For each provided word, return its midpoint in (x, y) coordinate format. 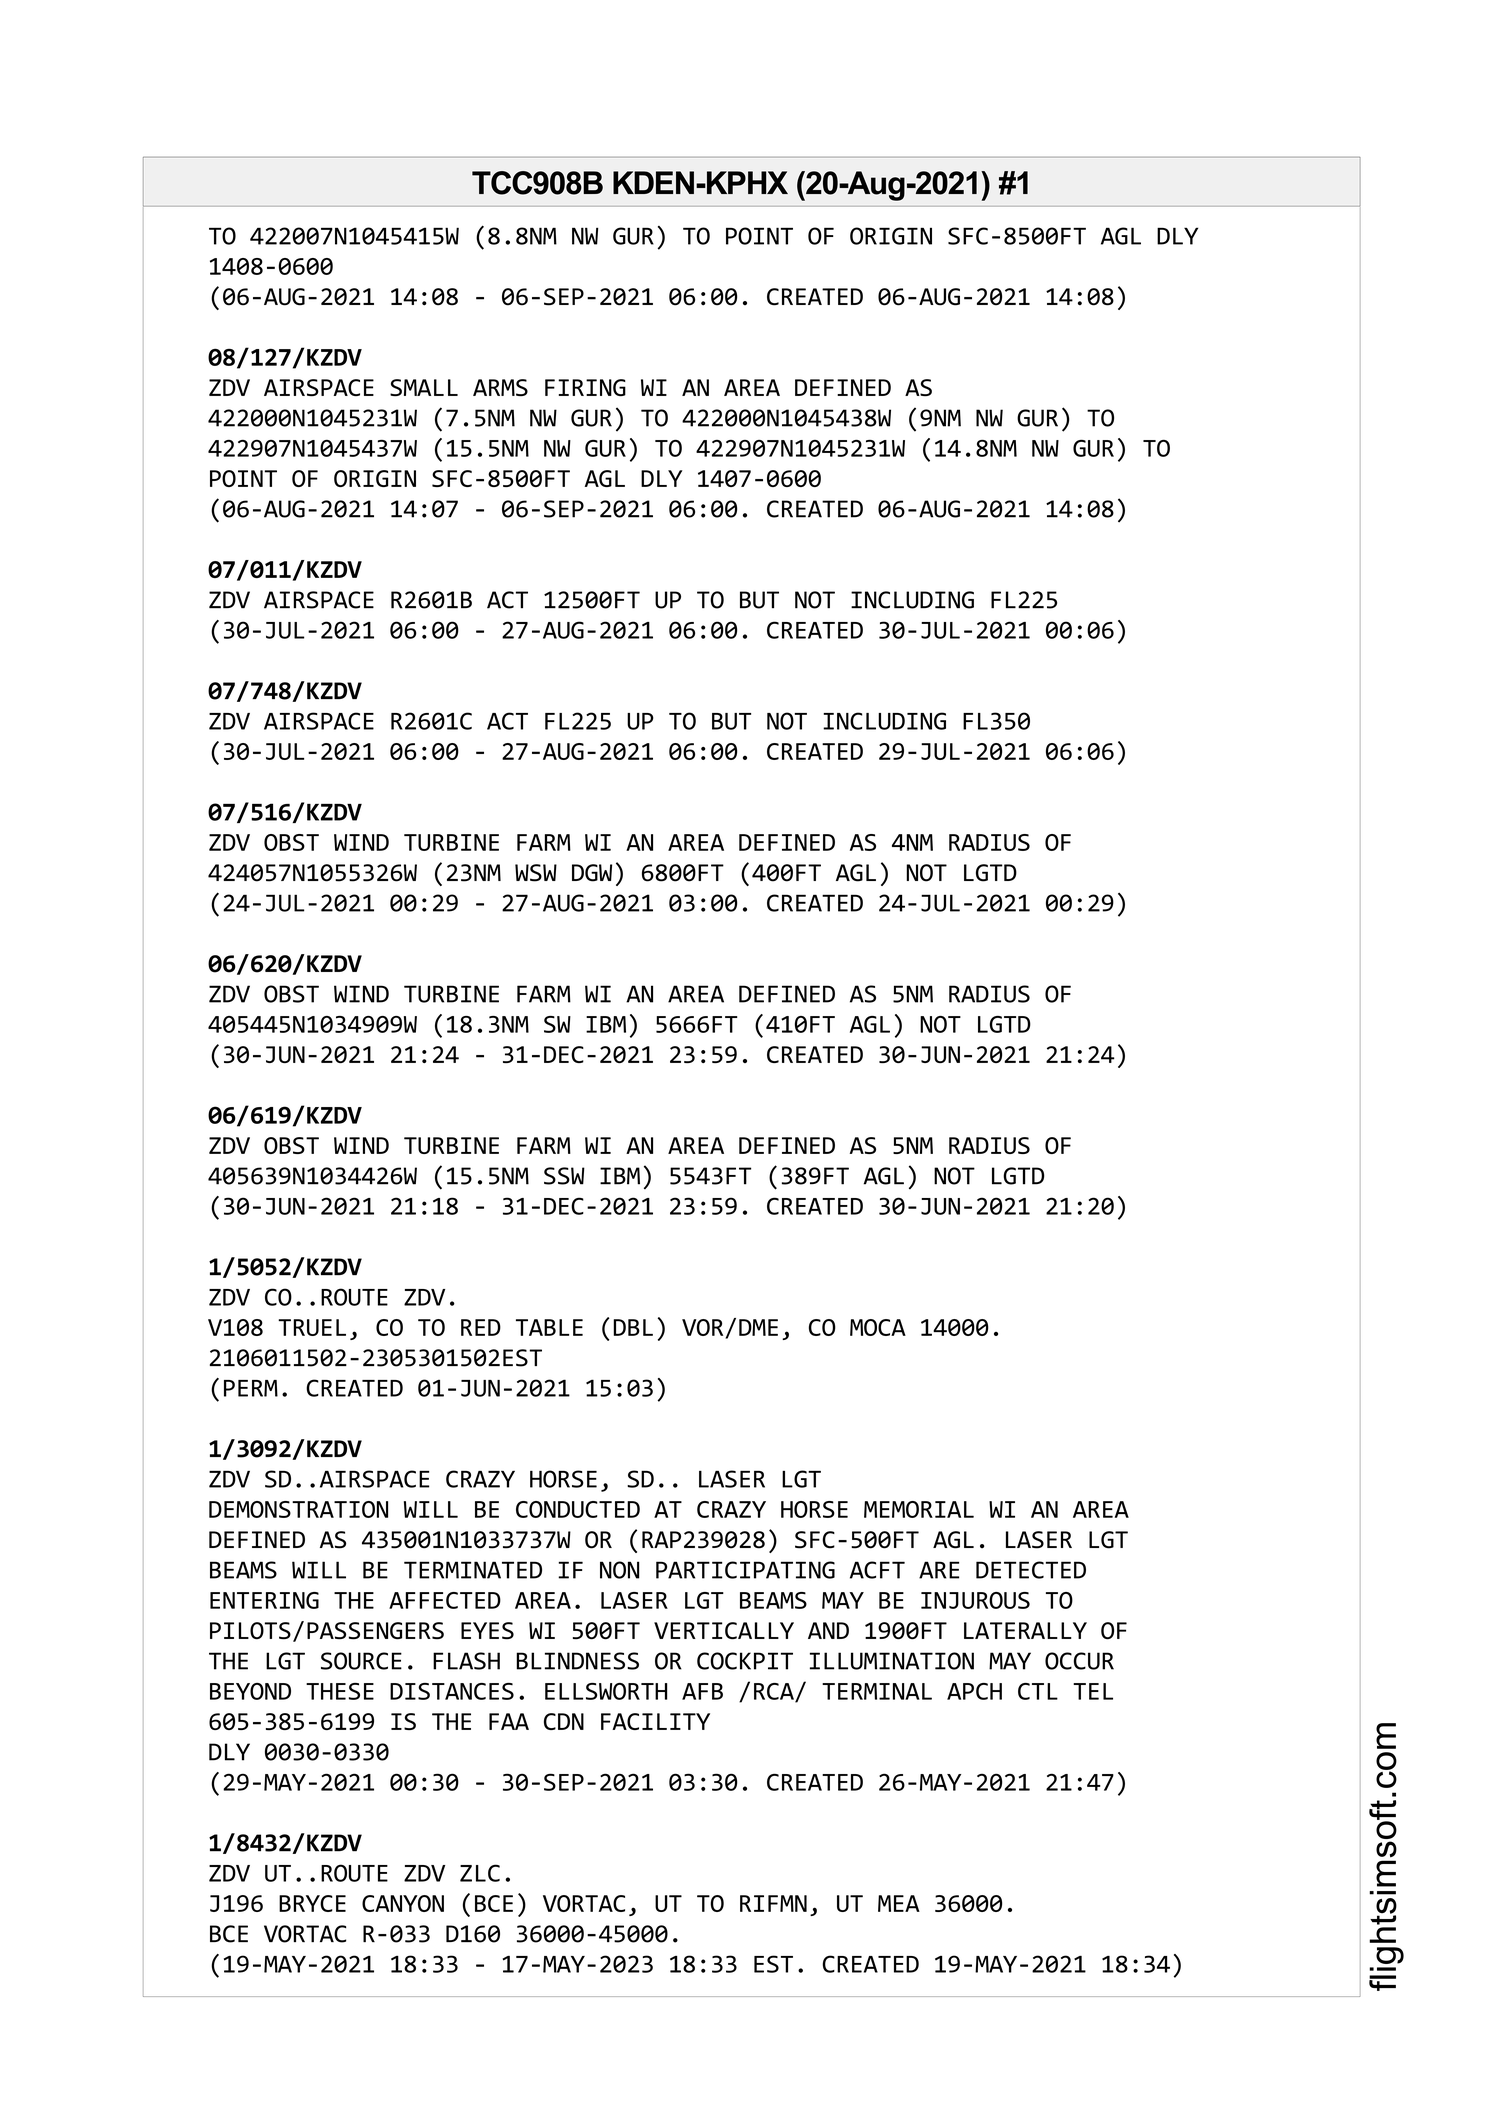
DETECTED (1031, 1570)
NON (620, 1570)
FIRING (585, 387)
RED (481, 1327)
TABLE (549, 1327)
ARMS (500, 387)
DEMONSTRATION (298, 1509)
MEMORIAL (919, 1509)
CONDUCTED (578, 1509)
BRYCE (312, 1903)
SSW (564, 1176)
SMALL (424, 387)
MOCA (878, 1327)
